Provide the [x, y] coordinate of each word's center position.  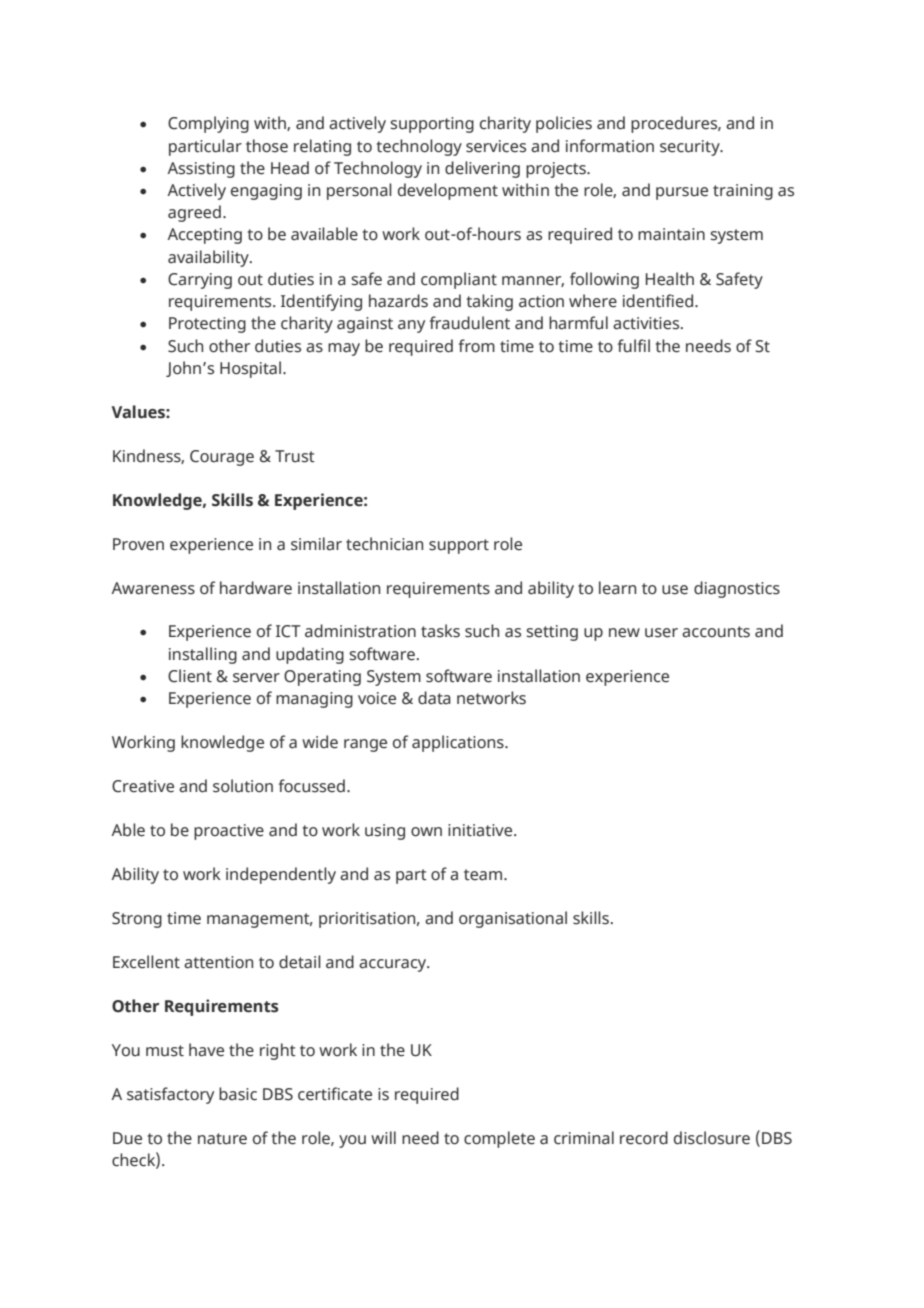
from [476, 346]
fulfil [633, 346]
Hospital [252, 369]
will [383, 1137]
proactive [229, 832]
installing [203, 655]
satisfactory [170, 1095]
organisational [513, 919]
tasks [440, 631]
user [661, 633]
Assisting [201, 170]
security [691, 148]
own [426, 832]
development [448, 191]
